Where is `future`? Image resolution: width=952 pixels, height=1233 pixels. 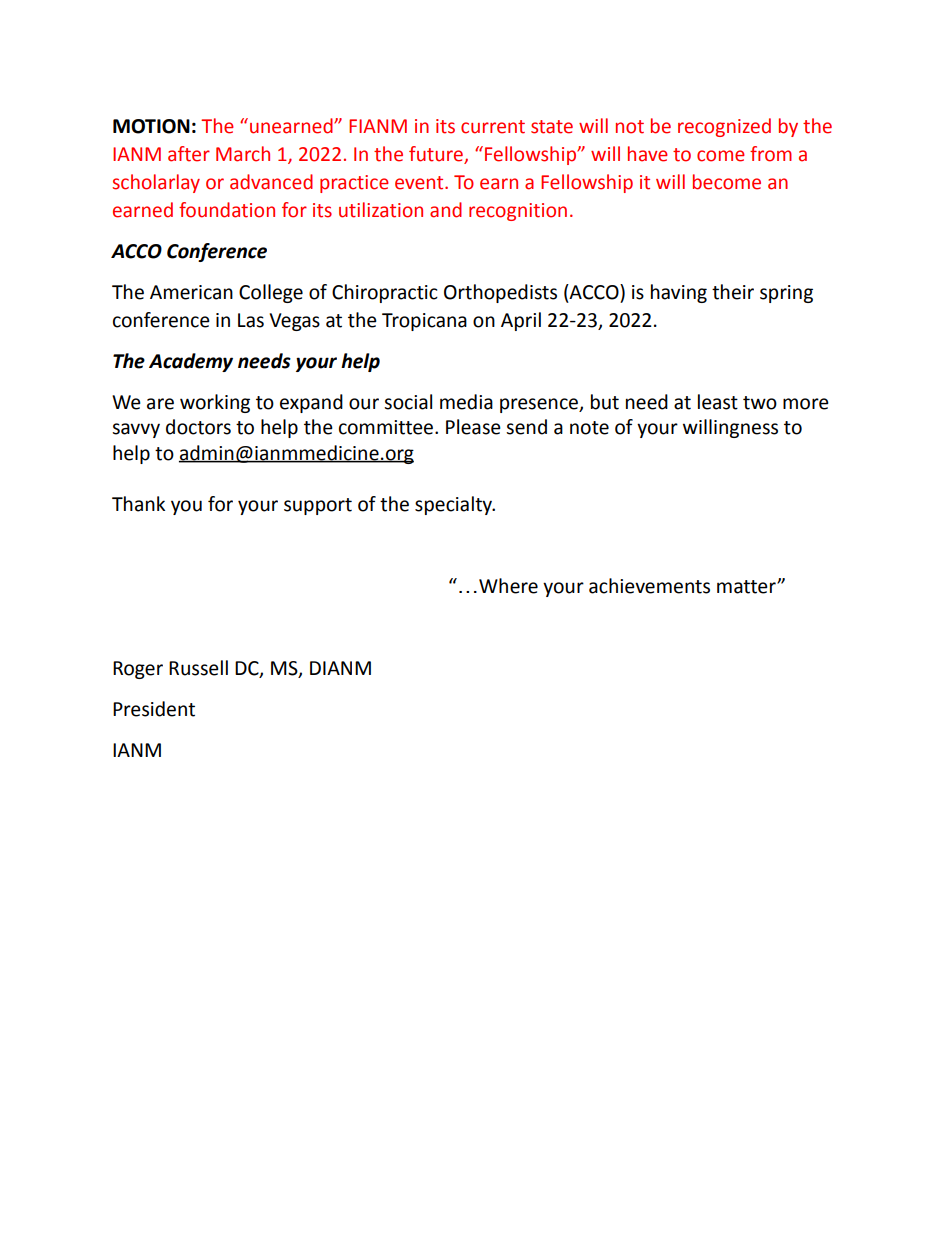
future is located at coordinates (437, 155).
